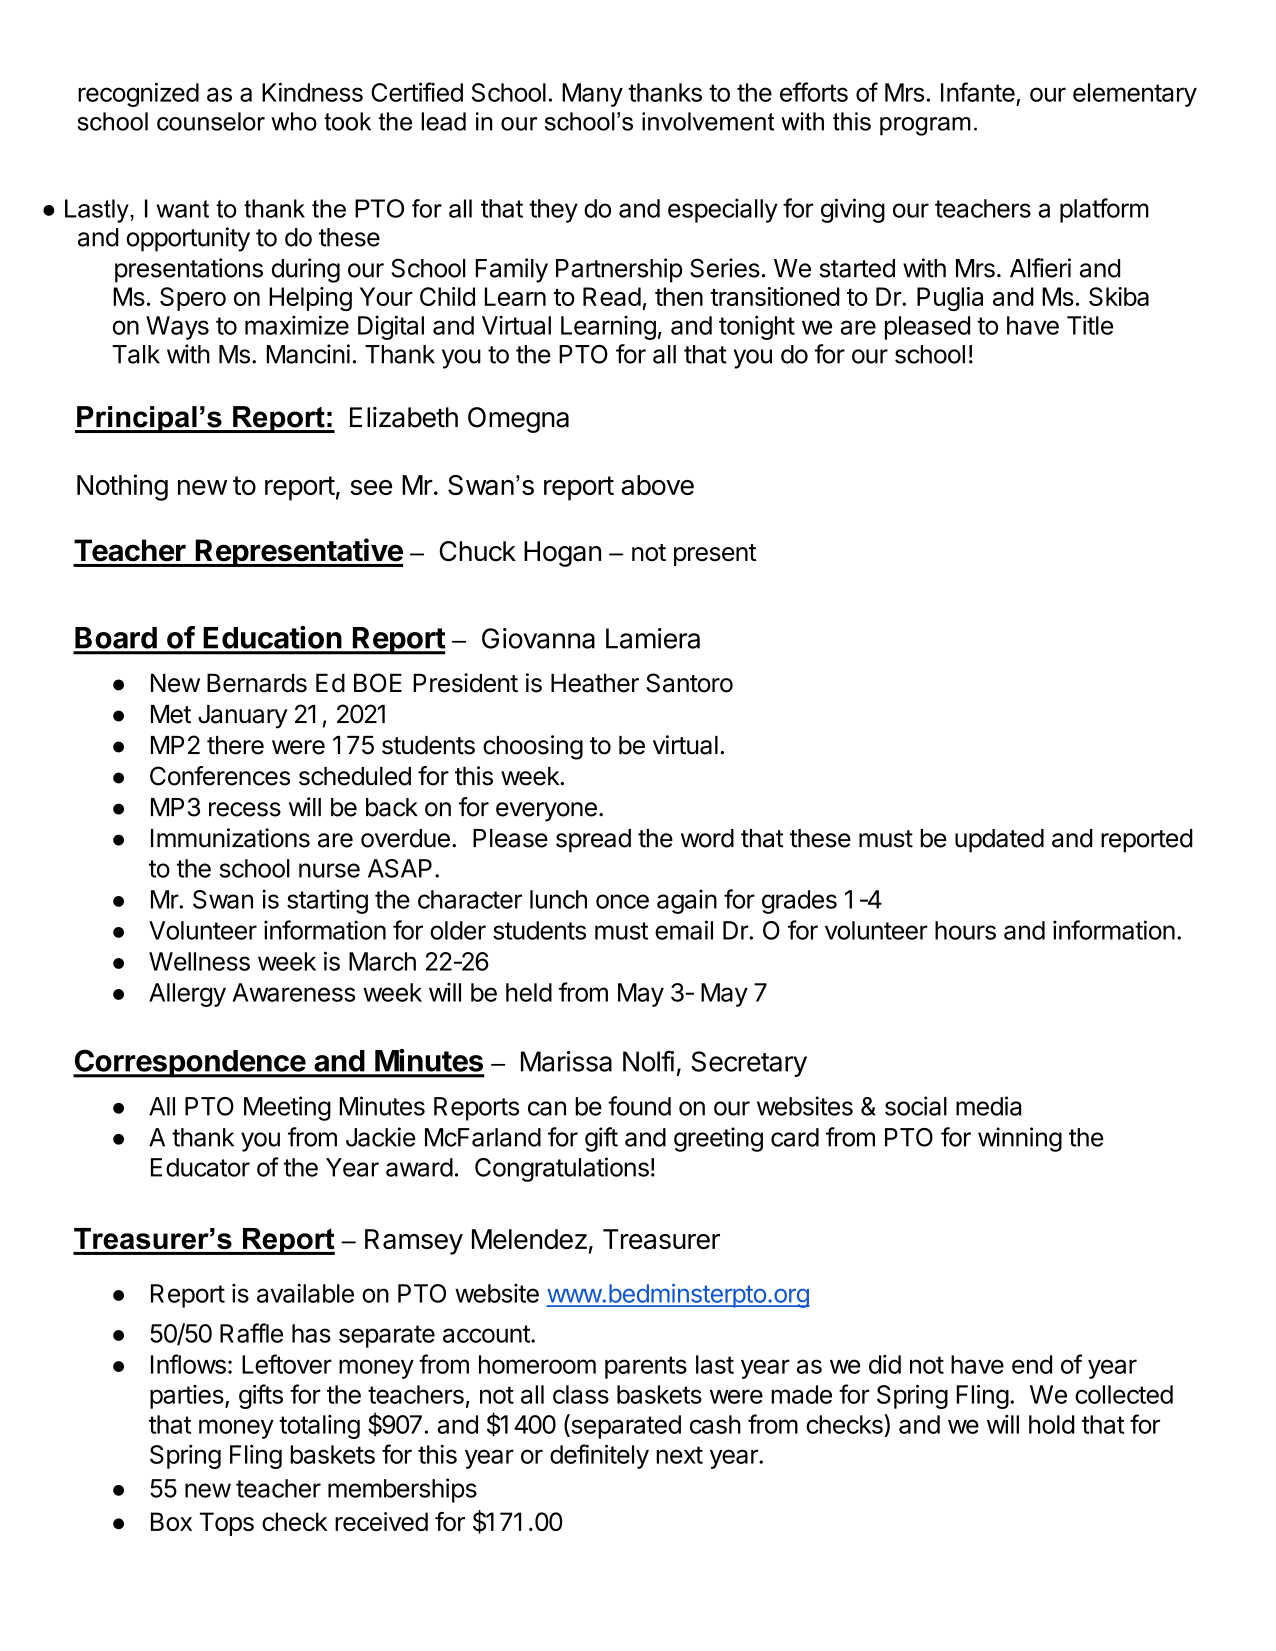  Describe the element at coordinates (227, 1524) in the document. I see `Tops` at that location.
